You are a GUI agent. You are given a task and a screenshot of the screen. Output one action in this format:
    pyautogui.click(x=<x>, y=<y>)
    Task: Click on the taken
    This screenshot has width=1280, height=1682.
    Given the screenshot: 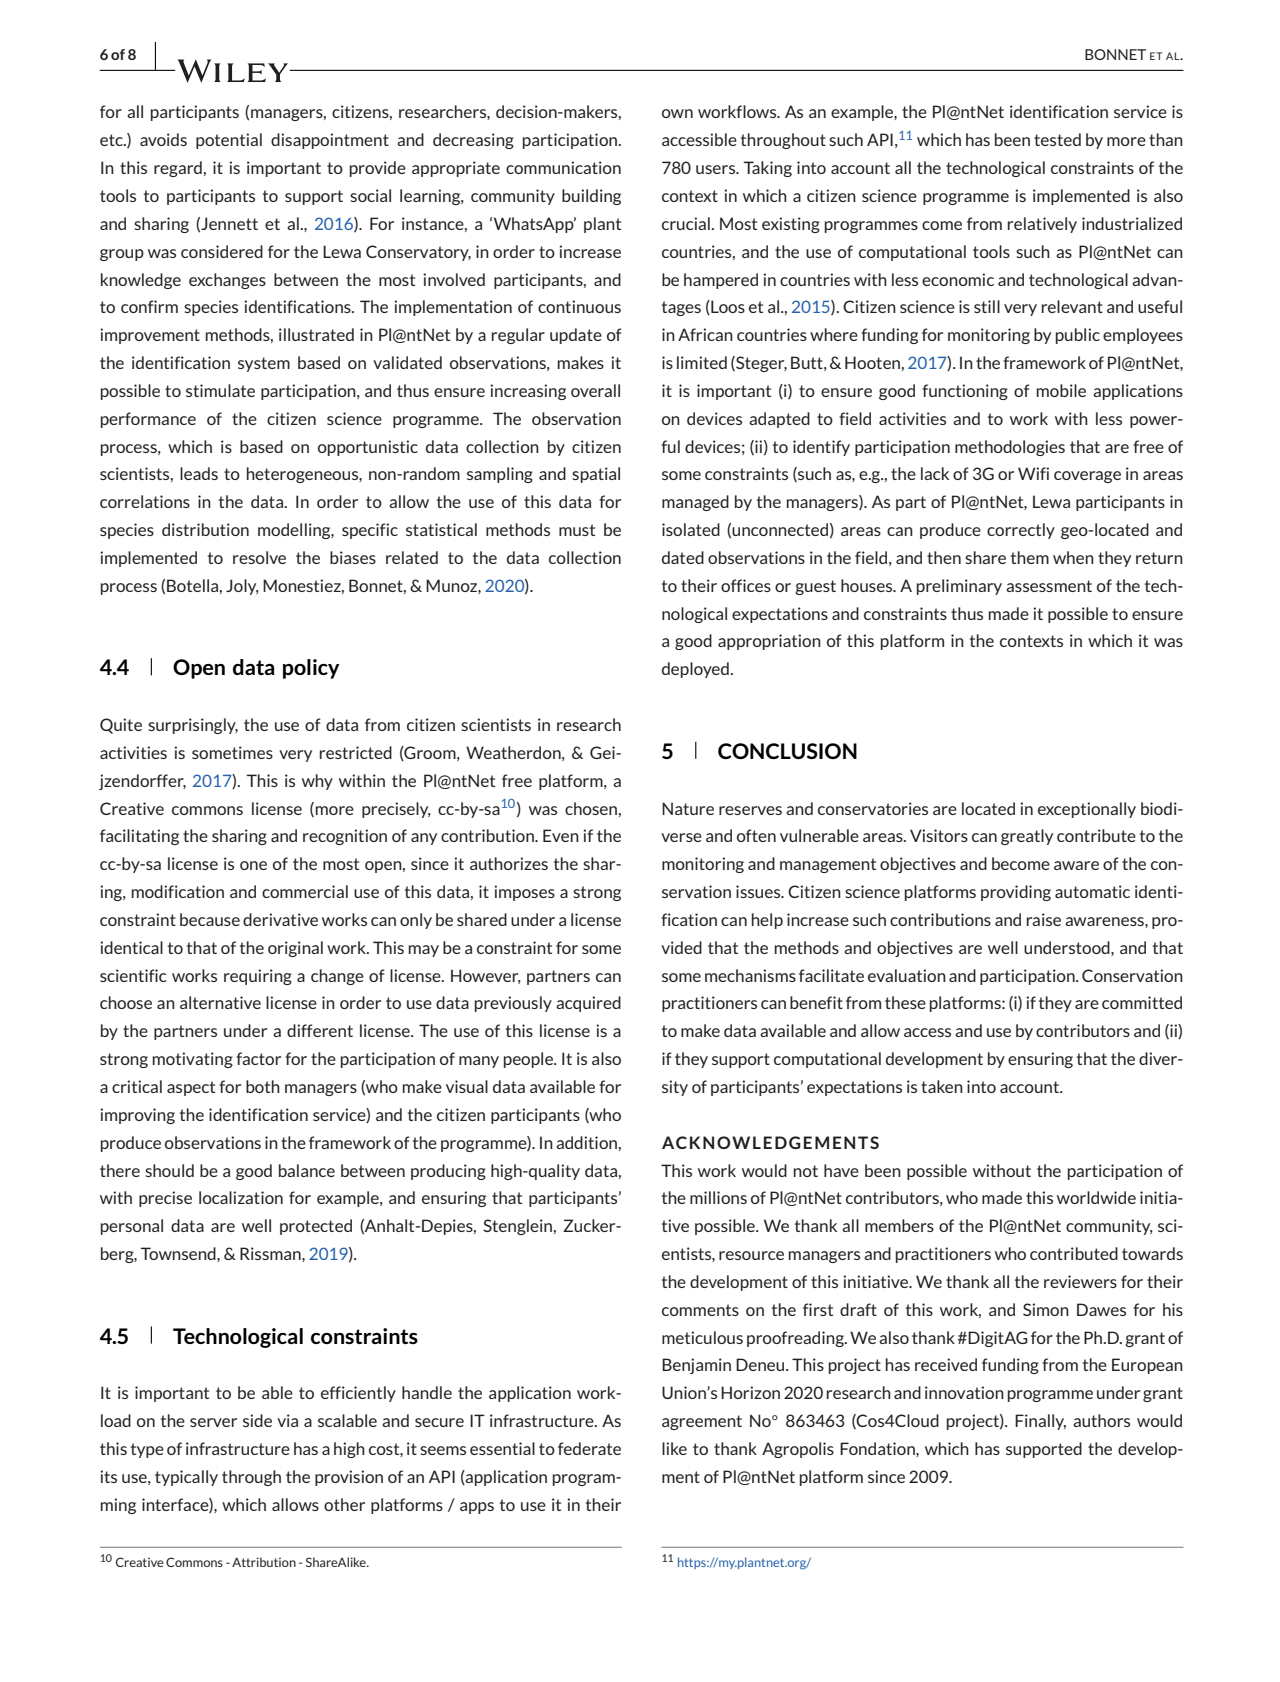 What is the action you would take?
    pyautogui.click(x=942, y=1086)
